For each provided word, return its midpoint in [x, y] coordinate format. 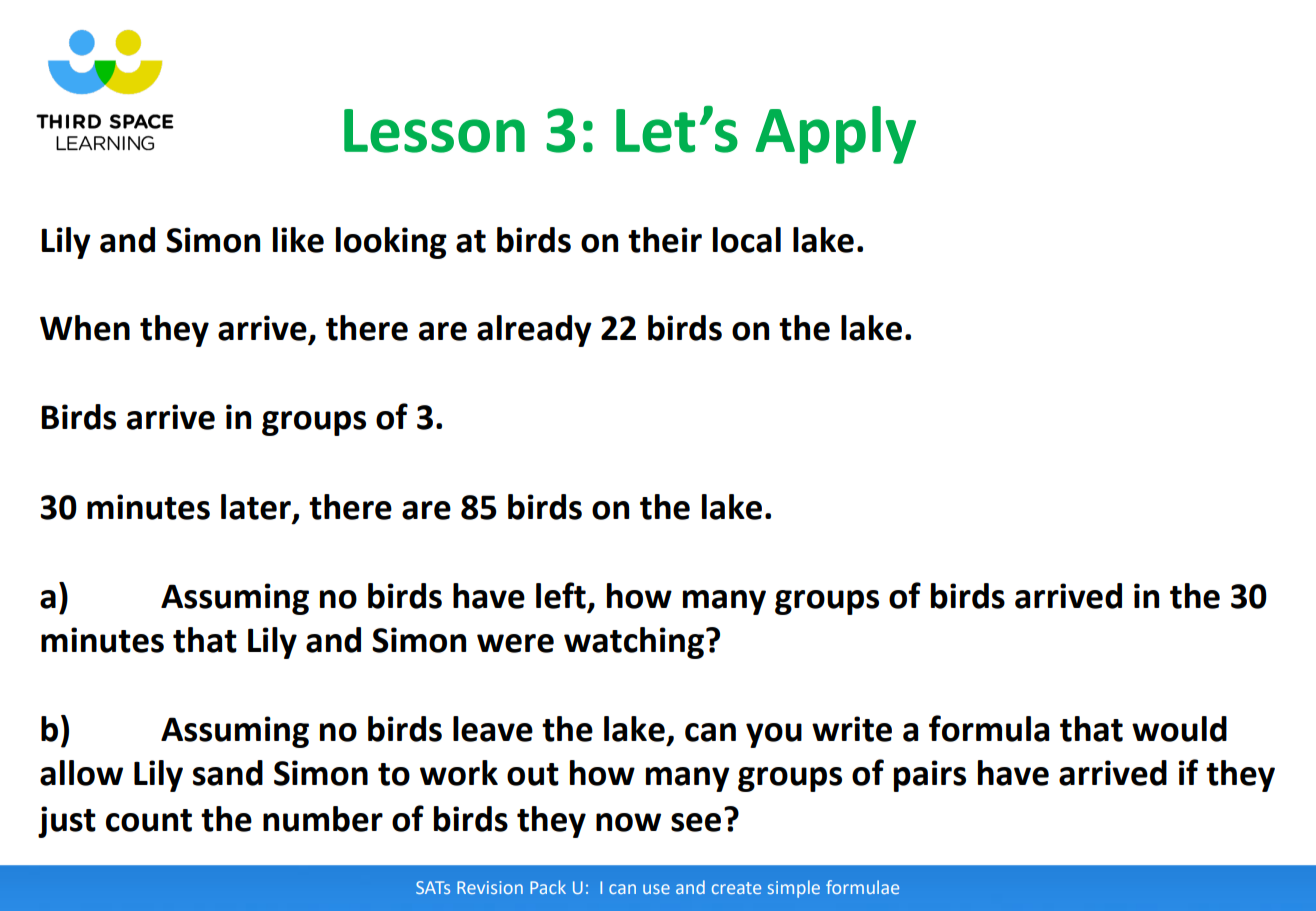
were [515, 643]
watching [634, 643]
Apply [835, 135]
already [534, 331]
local [747, 240]
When [85, 328]
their [665, 240]
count [149, 820]
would [1179, 729]
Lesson [434, 131]
